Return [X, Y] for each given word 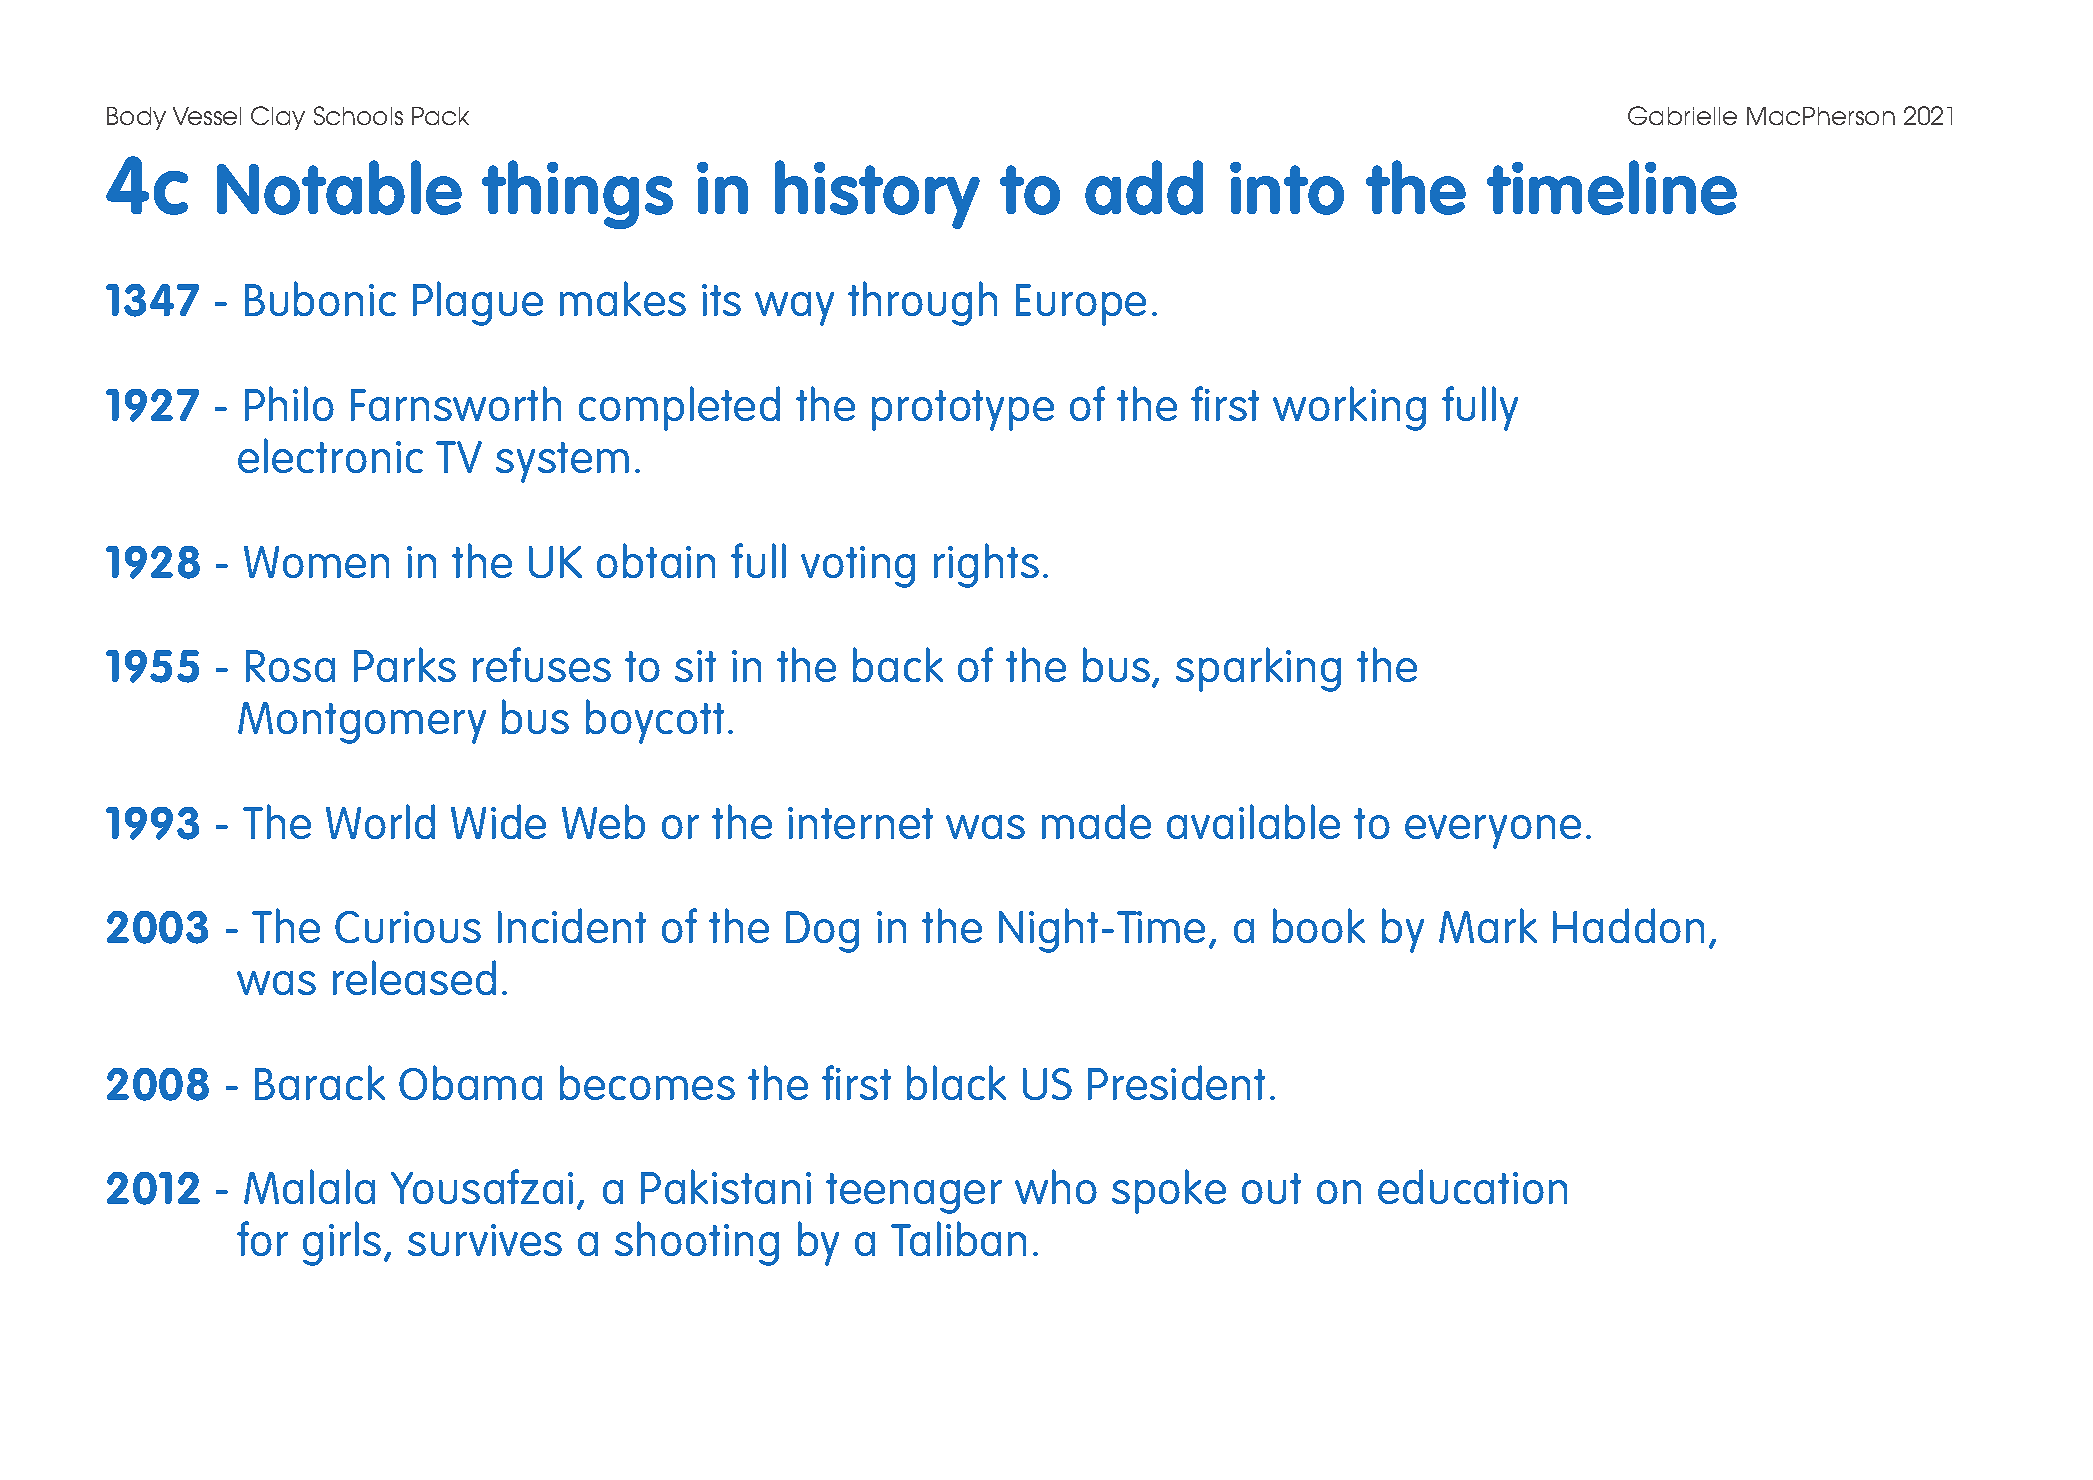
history [877, 194]
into [1287, 188]
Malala [309, 1186]
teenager [914, 1193]
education [1472, 1186]
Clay [278, 118]
